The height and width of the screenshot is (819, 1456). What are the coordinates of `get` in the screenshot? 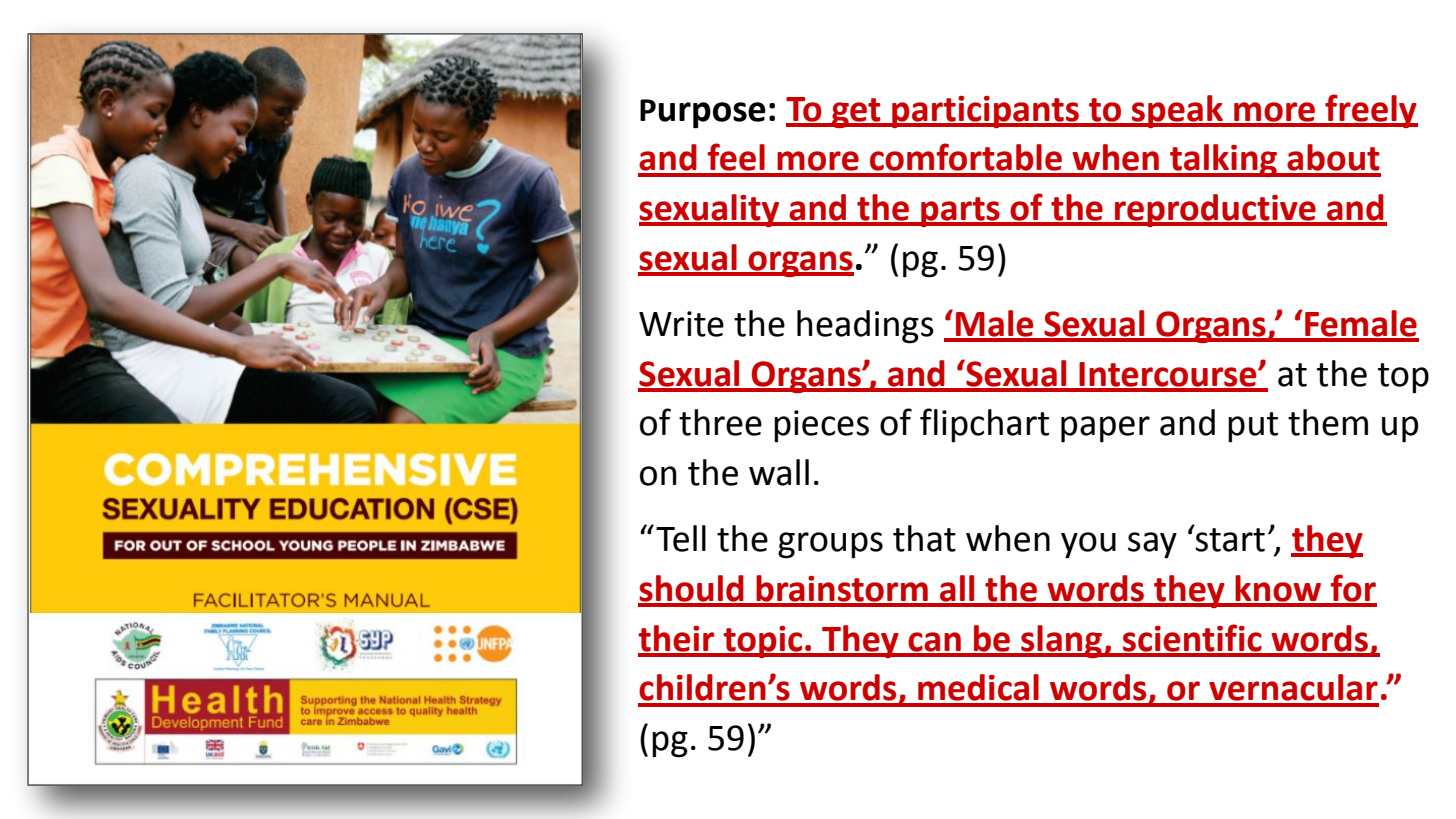 It's located at (856, 113).
